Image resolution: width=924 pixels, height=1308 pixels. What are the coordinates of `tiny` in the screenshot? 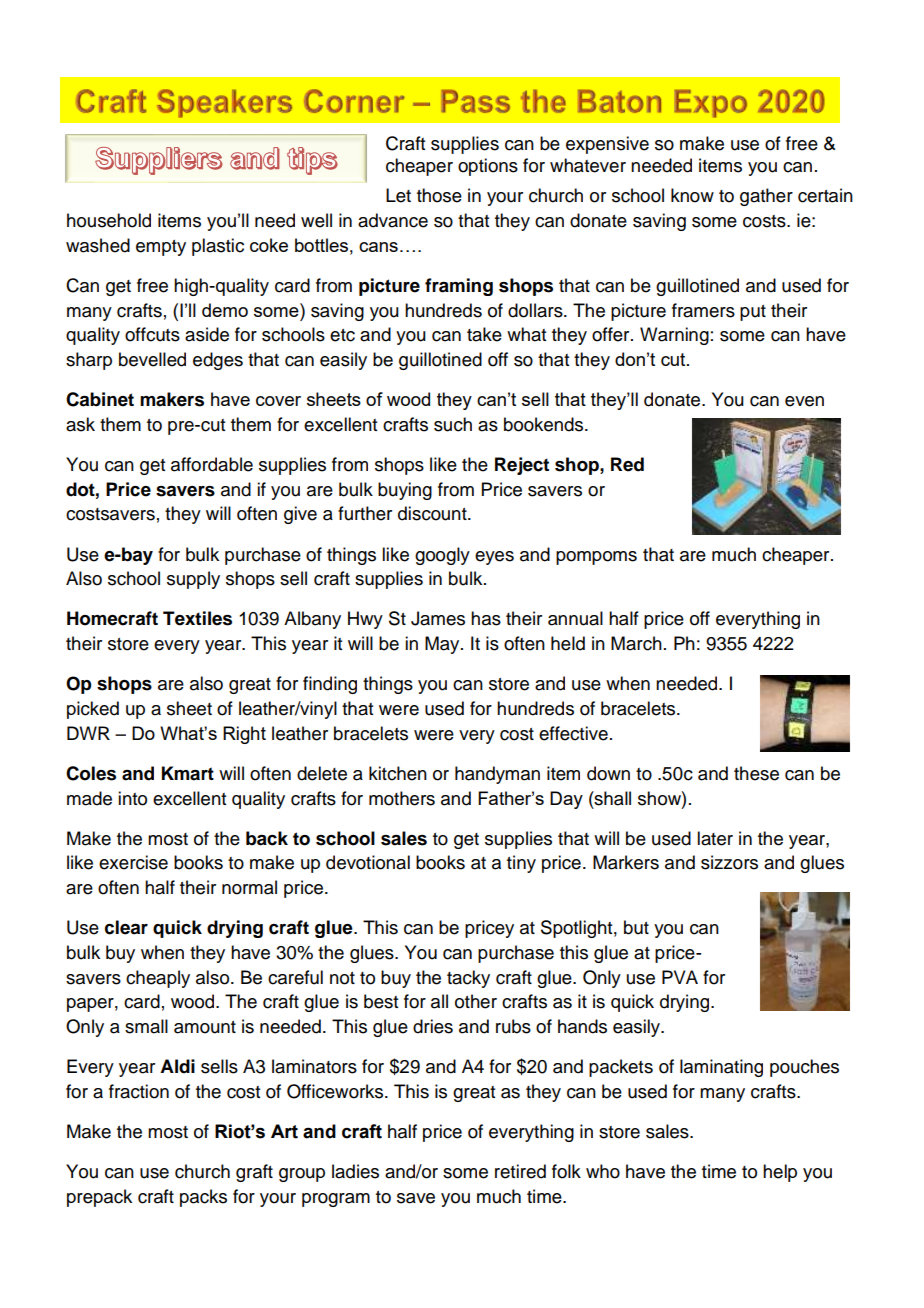 It's located at (521, 864).
